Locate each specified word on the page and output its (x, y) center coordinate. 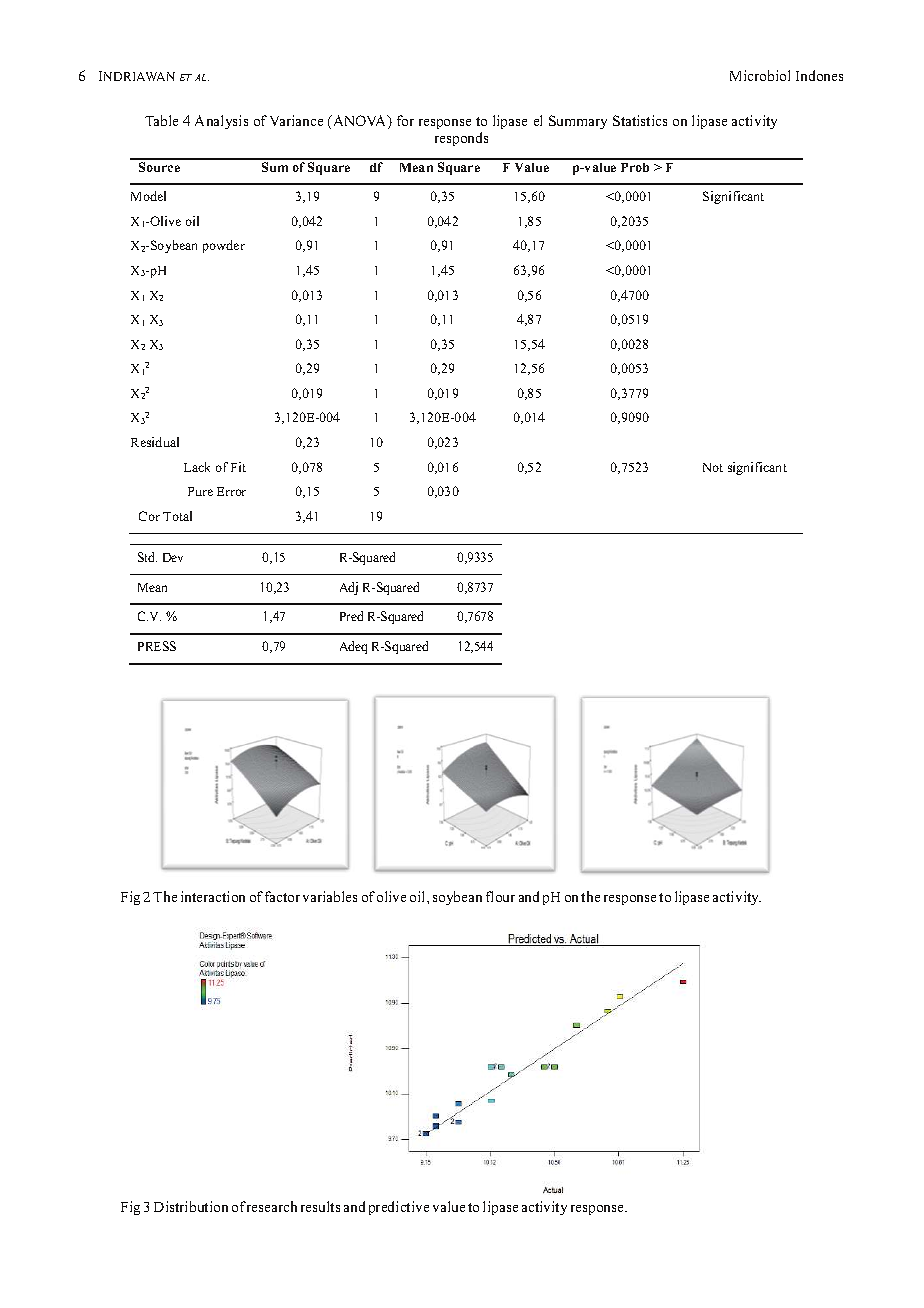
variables (330, 896)
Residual (155, 442)
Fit (238, 467)
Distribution (191, 1206)
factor (282, 896)
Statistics (640, 120)
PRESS (157, 646)
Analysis (221, 122)
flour (500, 896)
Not (713, 467)
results (320, 1206)
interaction (213, 896)
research (272, 1206)
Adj (349, 588)
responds (461, 139)
